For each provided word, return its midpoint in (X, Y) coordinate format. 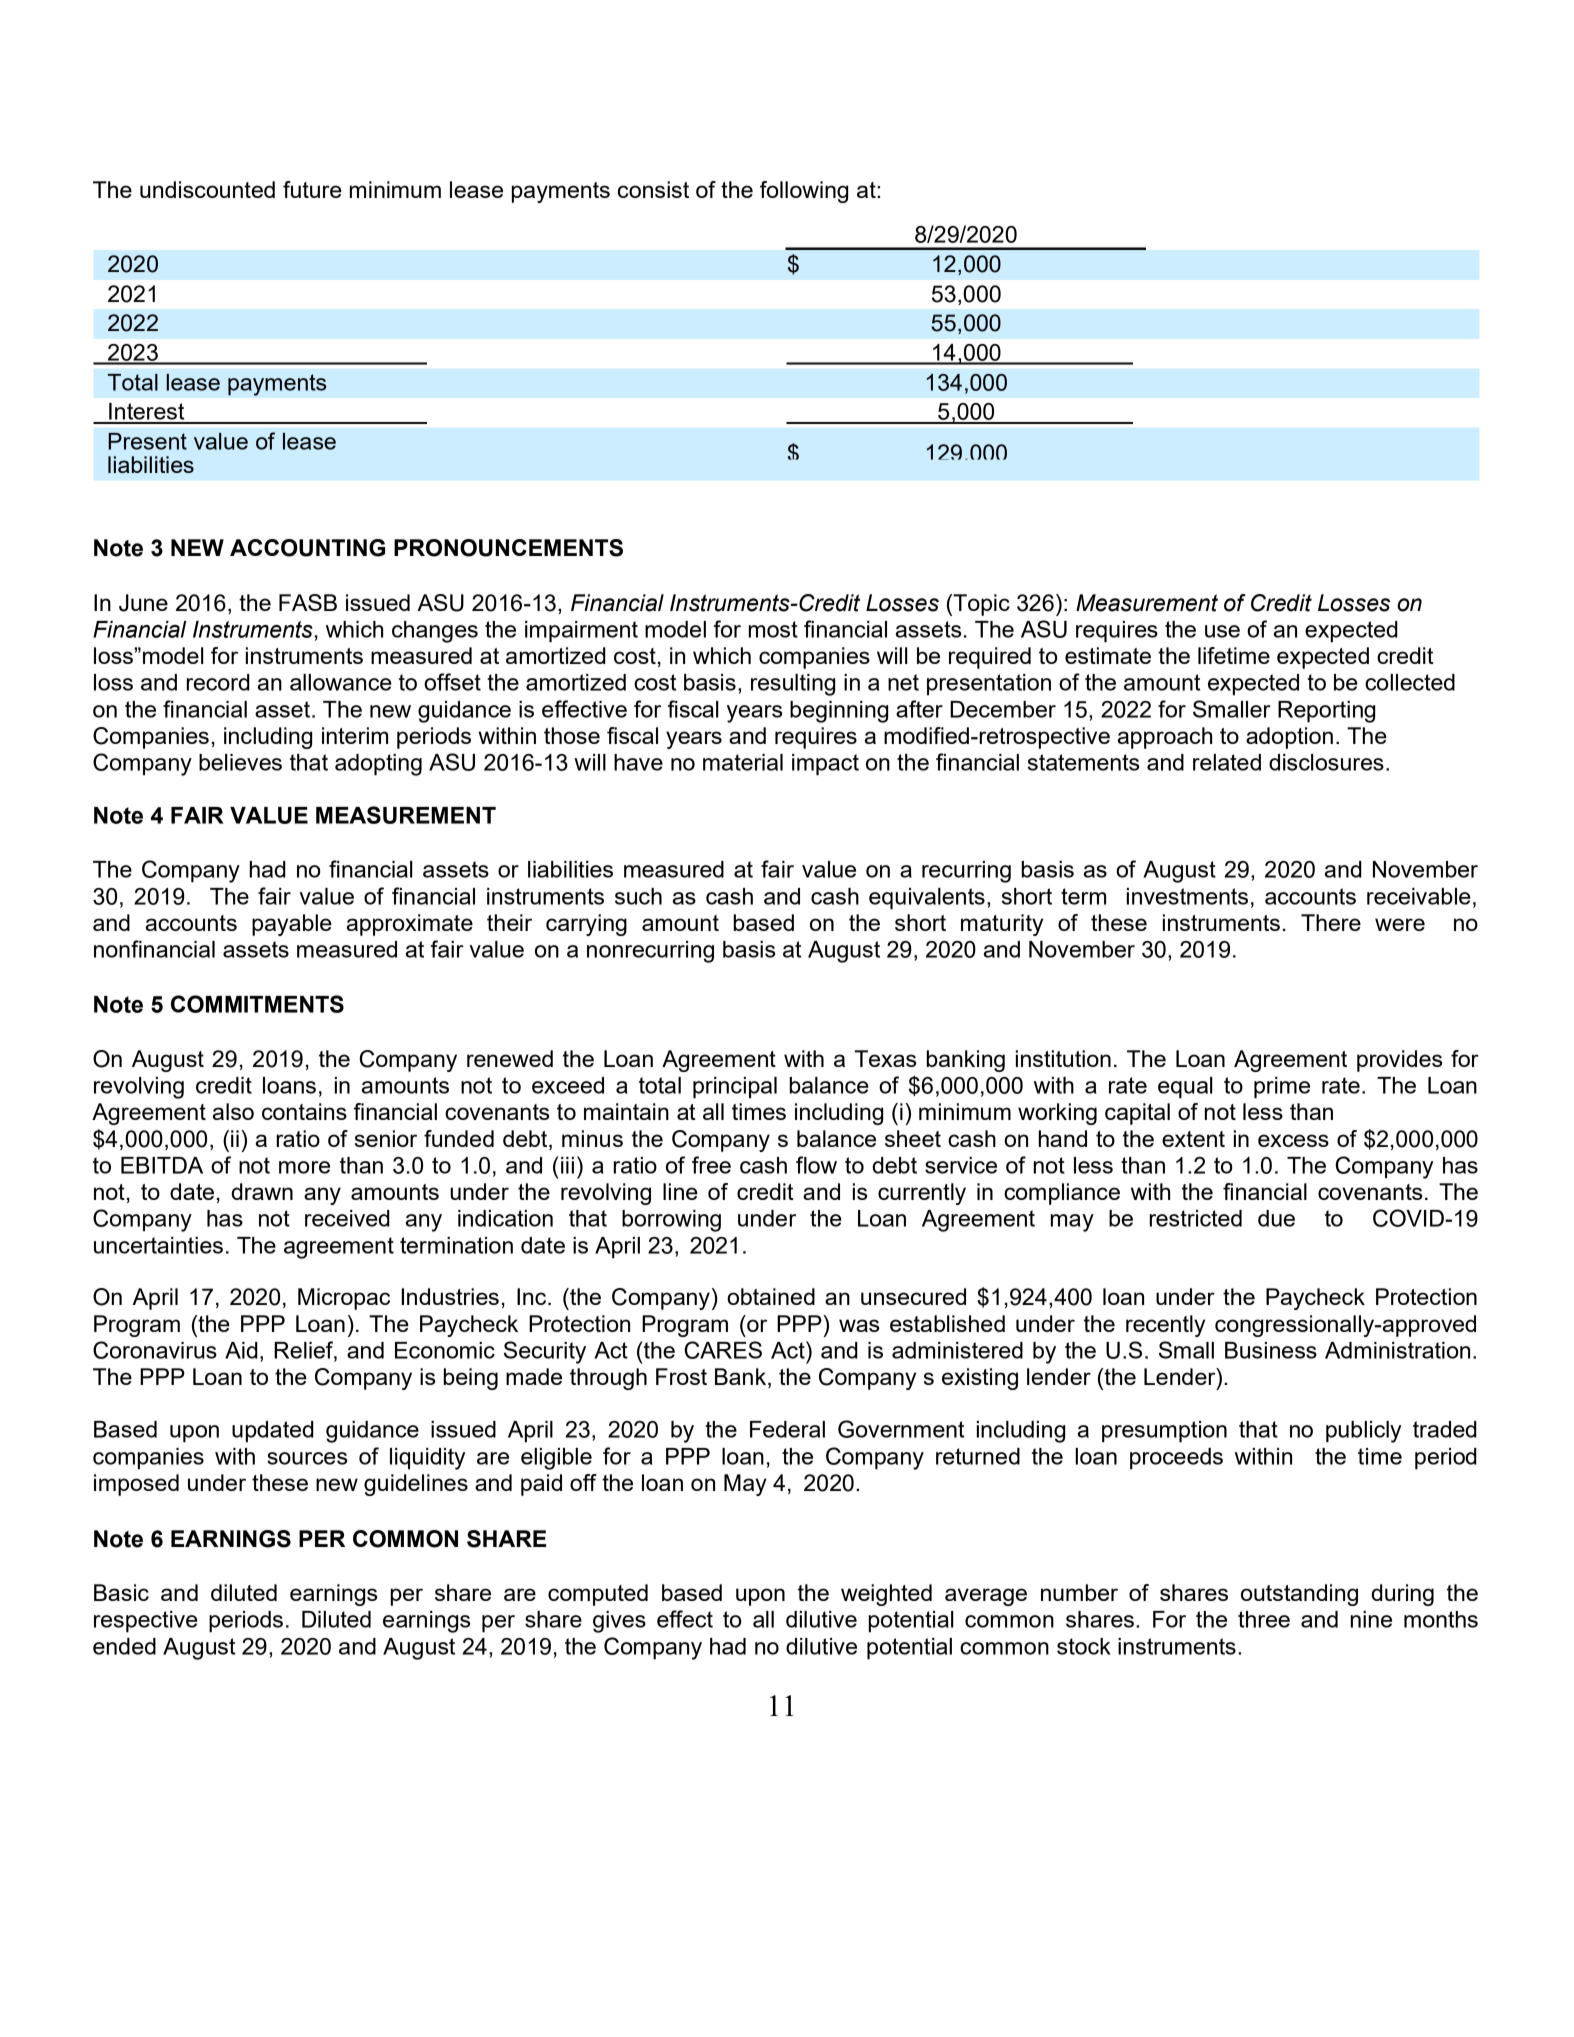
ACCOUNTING (307, 548)
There (1331, 922)
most (773, 629)
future (312, 189)
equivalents (927, 899)
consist (653, 189)
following (804, 192)
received (347, 1218)
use (1222, 631)
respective (146, 1622)
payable (292, 925)
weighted (886, 1595)
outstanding (1299, 1595)
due (1276, 1218)
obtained (771, 1296)
